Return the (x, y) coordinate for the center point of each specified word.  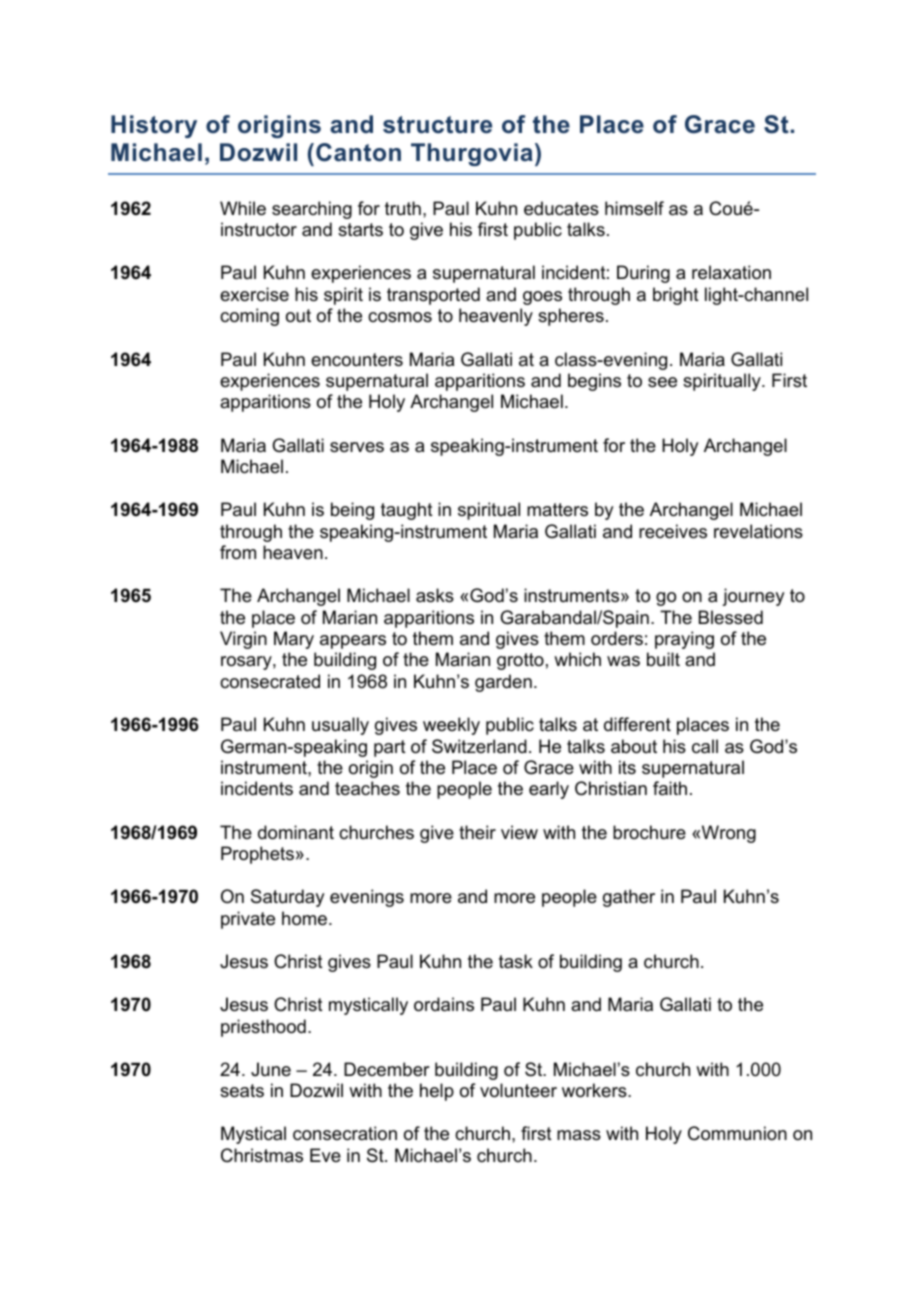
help (437, 1092)
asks (435, 595)
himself (634, 208)
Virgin (243, 640)
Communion (737, 1133)
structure (437, 125)
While (243, 208)
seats (242, 1091)
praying (684, 640)
